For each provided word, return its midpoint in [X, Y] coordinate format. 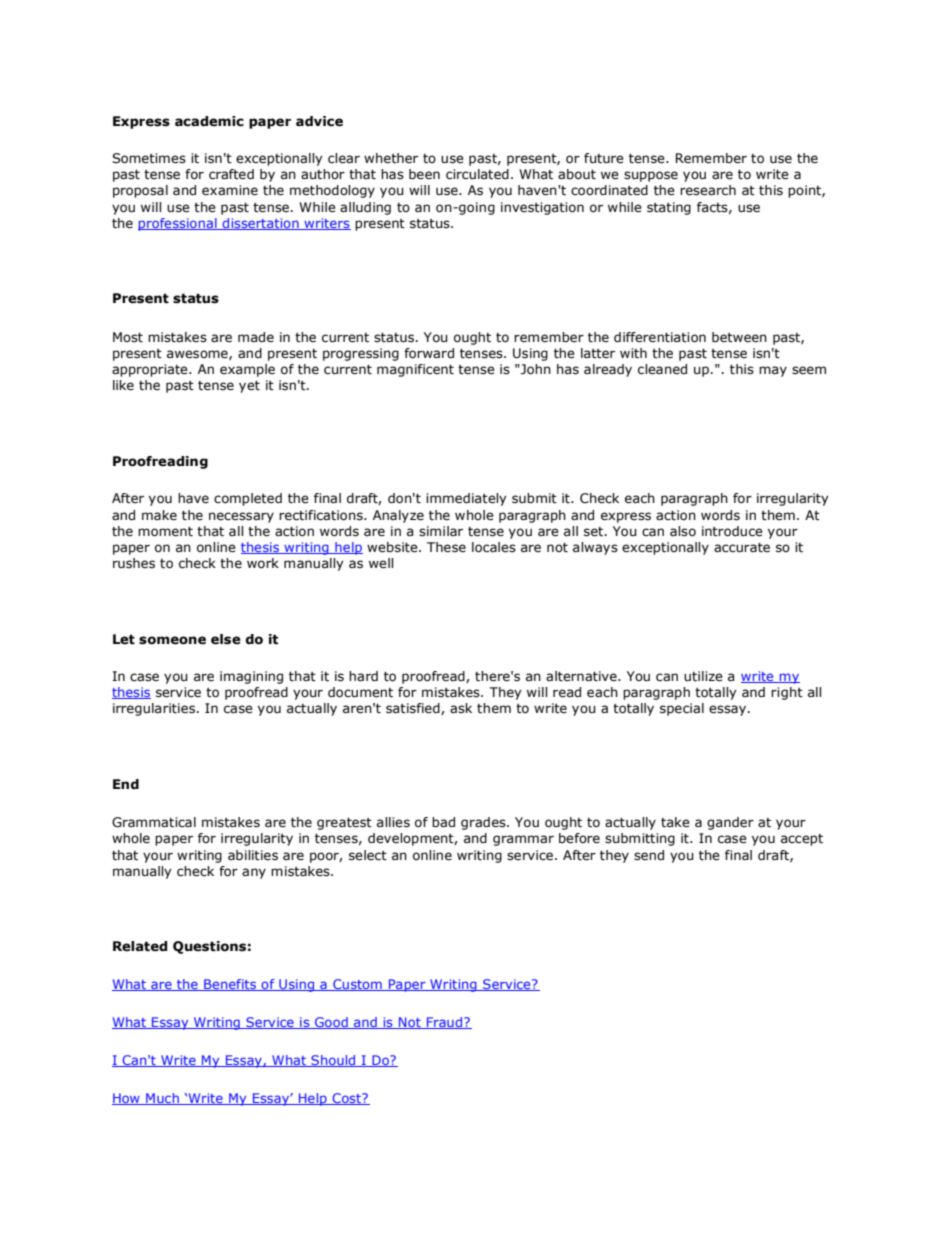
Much [162, 1099]
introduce [732, 531]
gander [730, 823]
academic [209, 121]
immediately [466, 499]
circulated [477, 174]
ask [461, 708]
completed [248, 499]
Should [333, 1061]
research [708, 190]
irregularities [155, 709]
